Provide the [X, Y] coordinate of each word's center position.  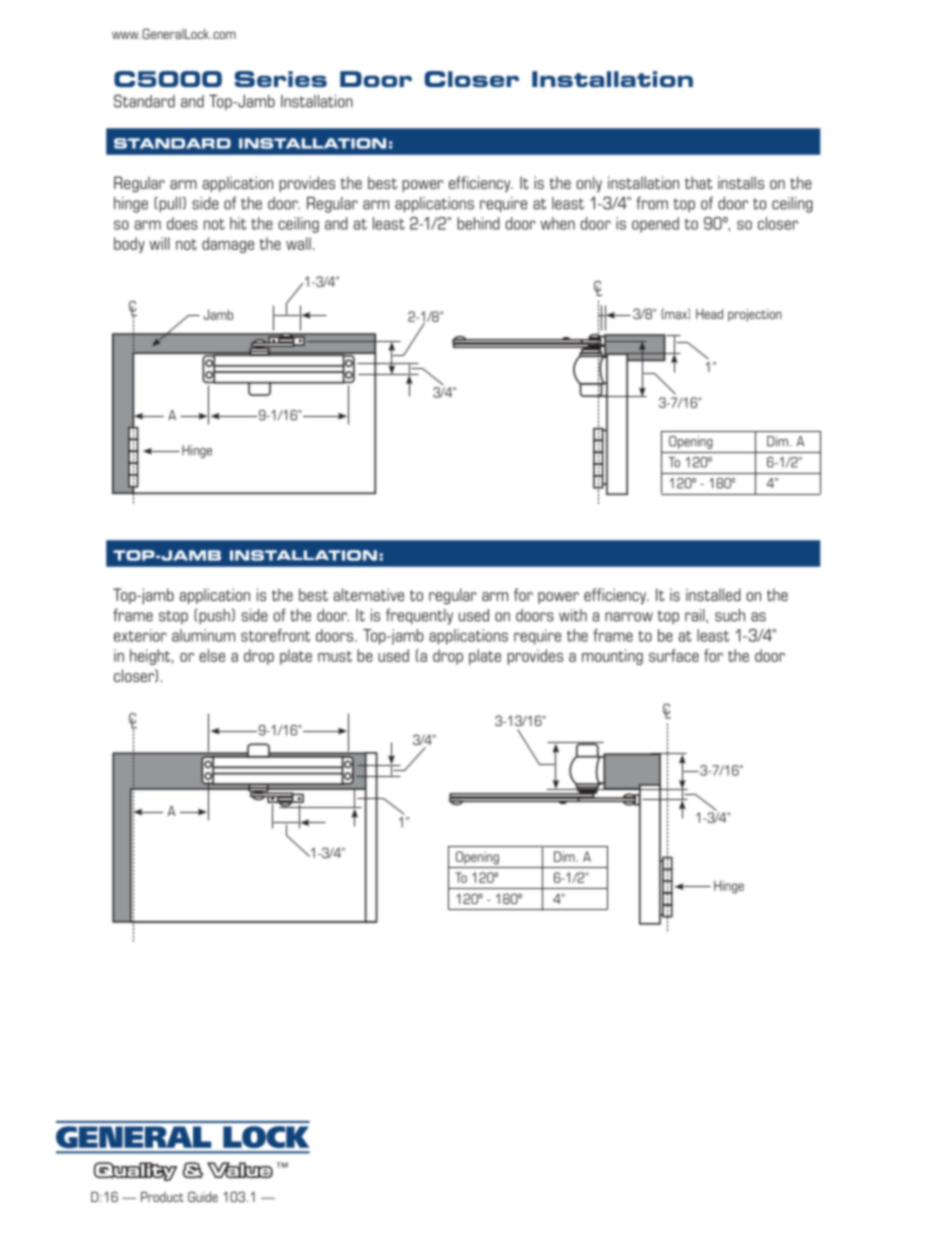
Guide [203, 1196]
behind [478, 223]
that [698, 182]
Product [162, 1197]
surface [674, 655]
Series [281, 79]
